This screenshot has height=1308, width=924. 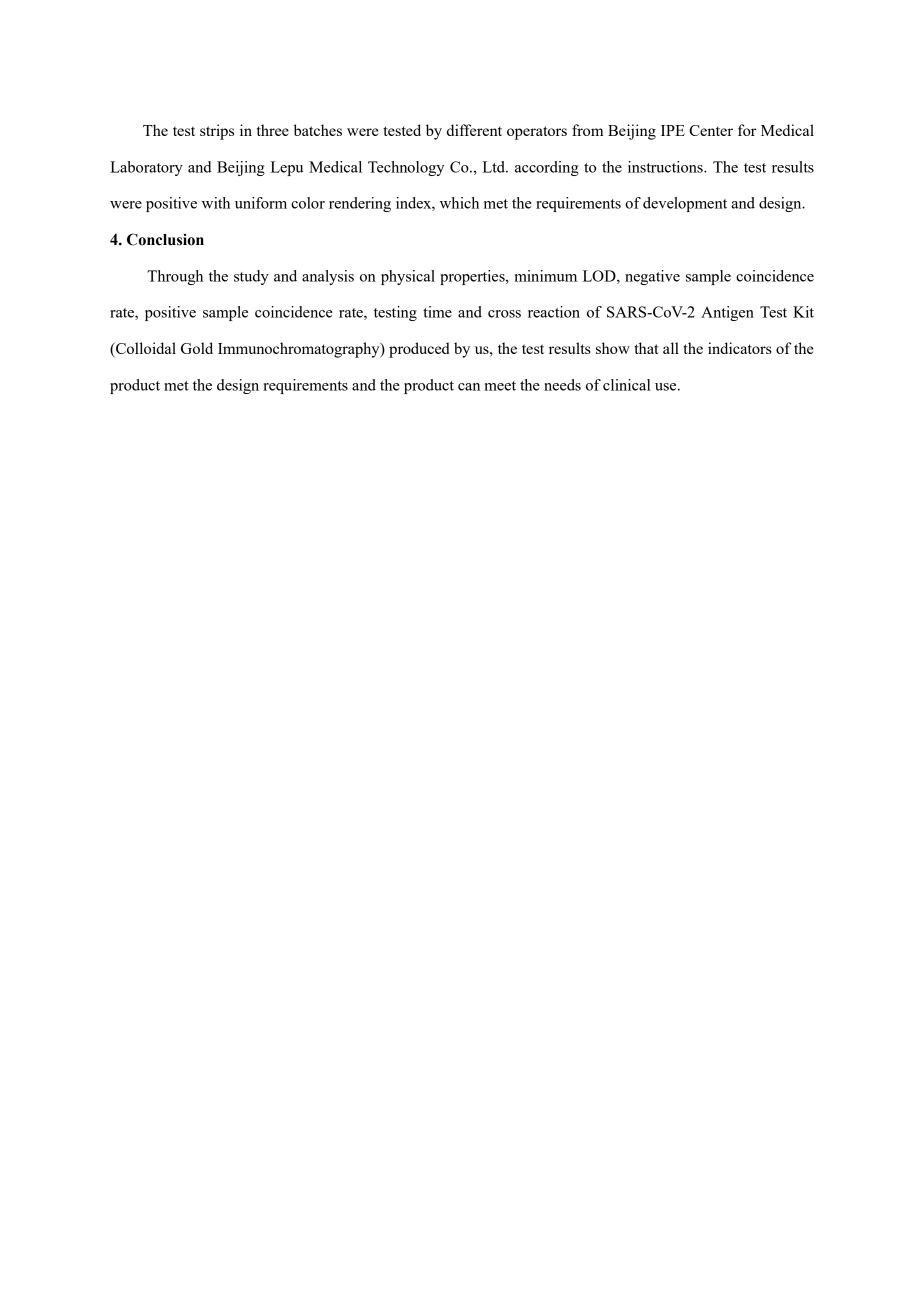 I want to click on which, so click(x=459, y=203).
